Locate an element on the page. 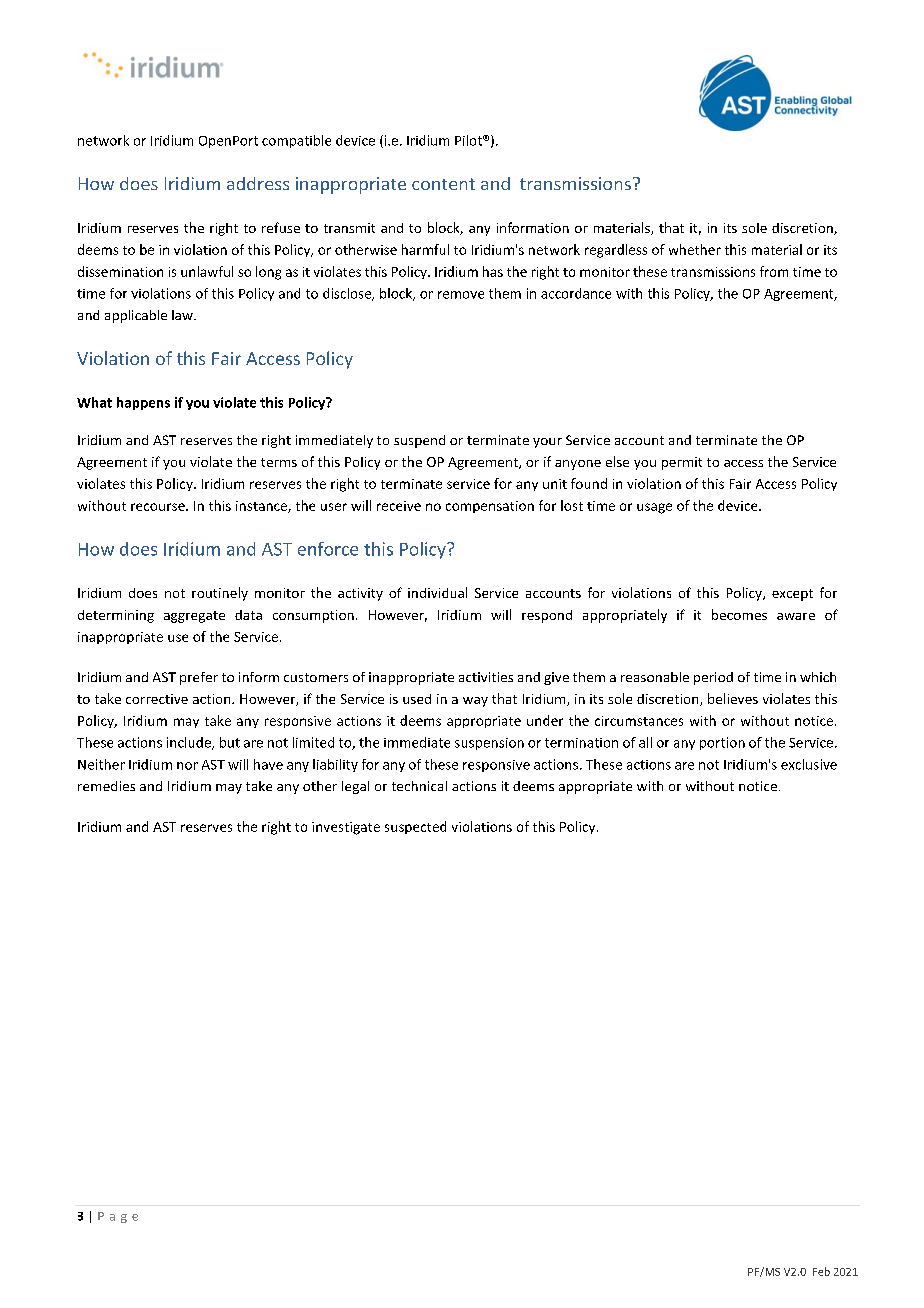 The image size is (924, 1308). believes is located at coordinates (733, 698).
